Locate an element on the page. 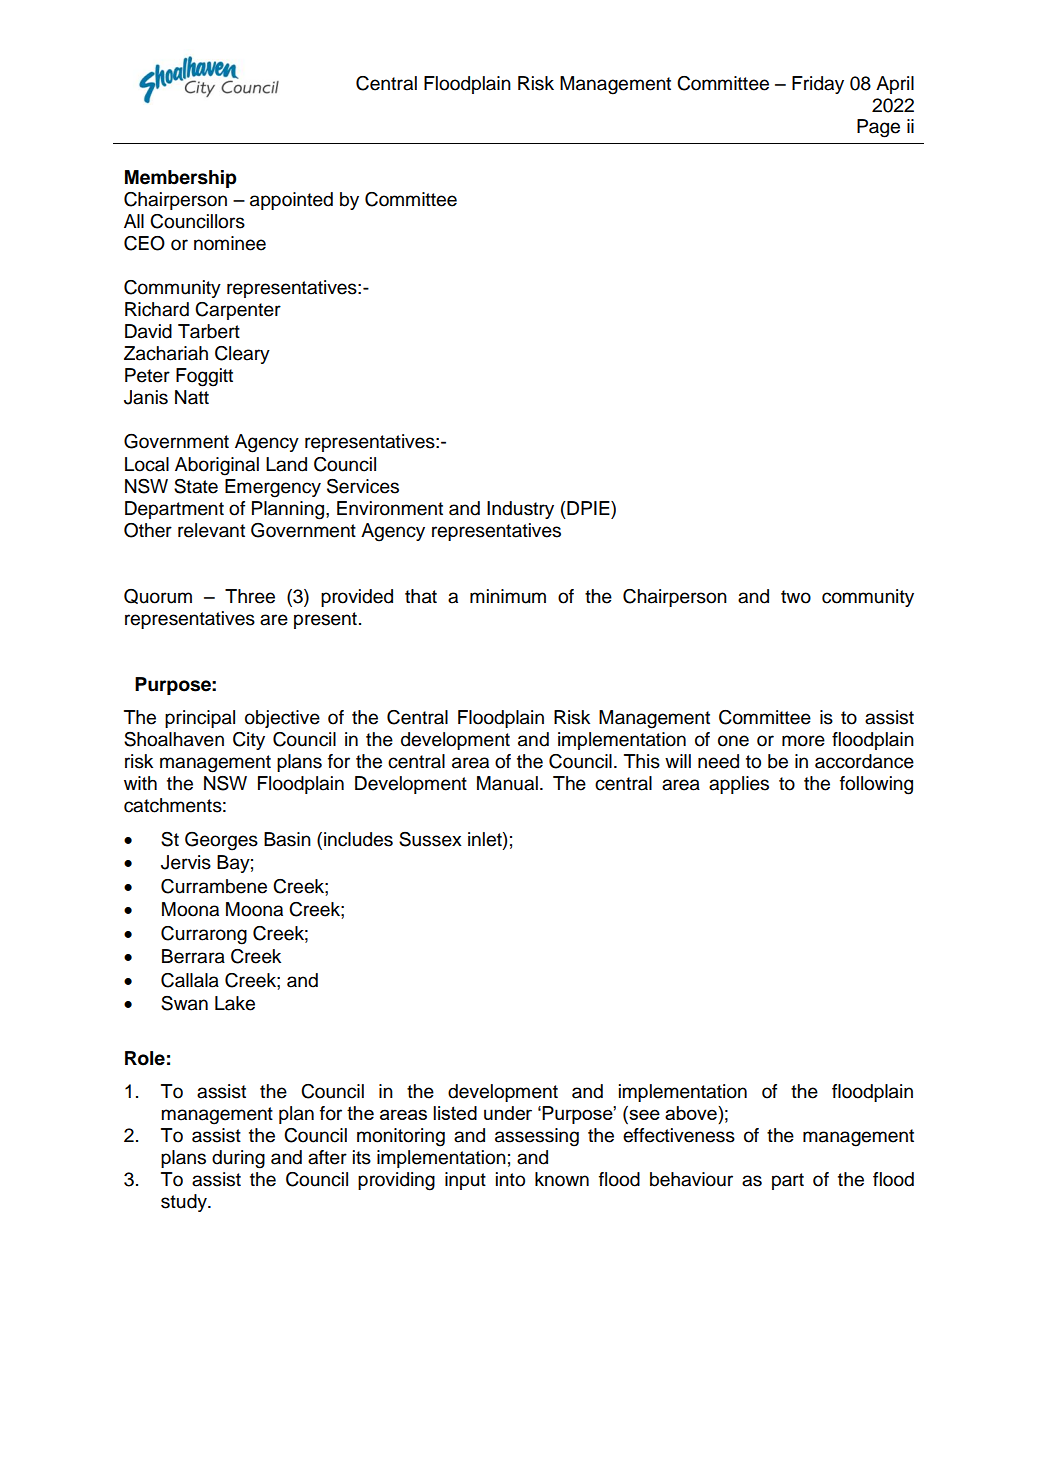 The width and height of the image is (1038, 1468). during is located at coordinates (238, 1159).
